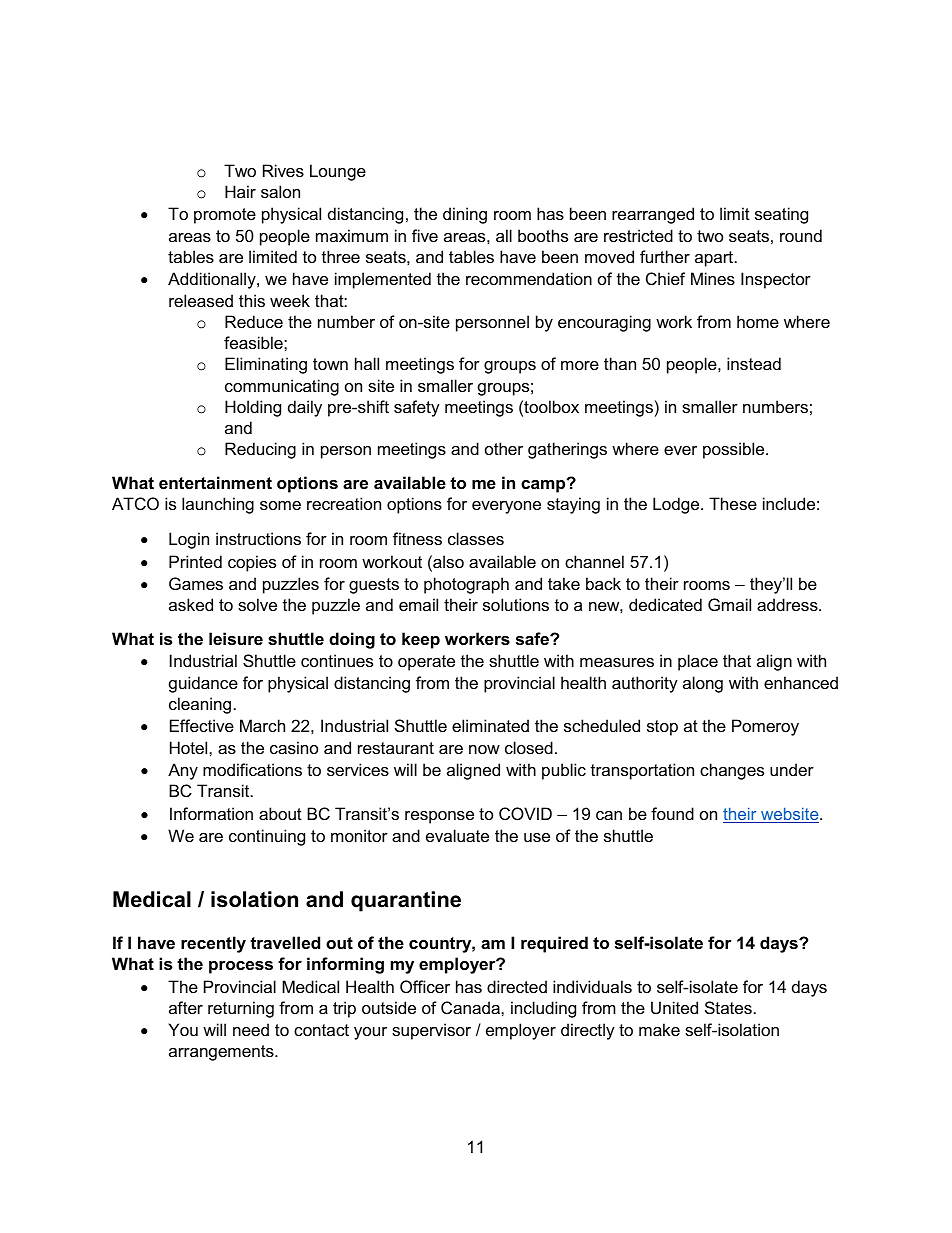  I want to click on solutions, so click(516, 604).
